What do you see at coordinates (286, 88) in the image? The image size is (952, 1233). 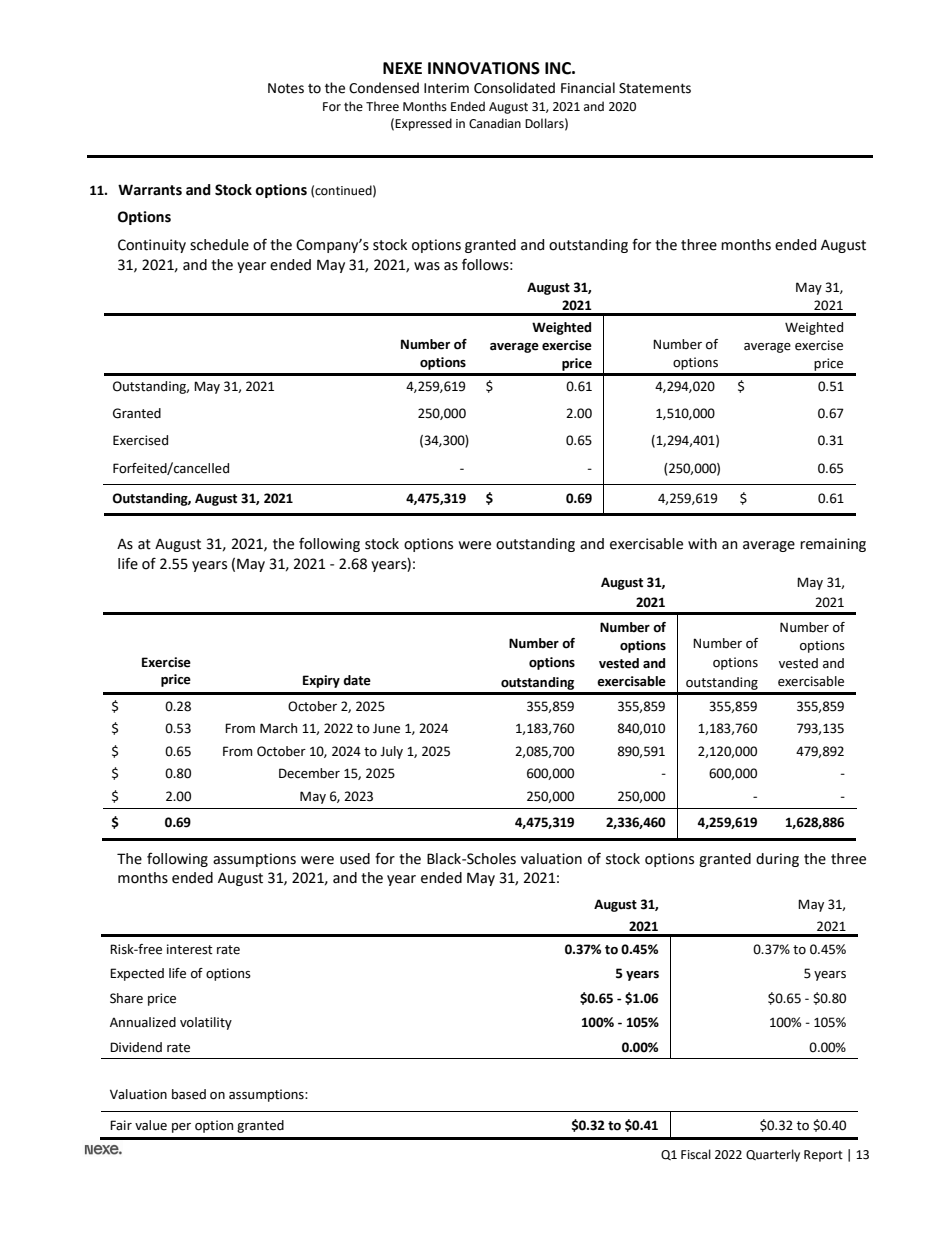 I see `Notes` at bounding box center [286, 88].
